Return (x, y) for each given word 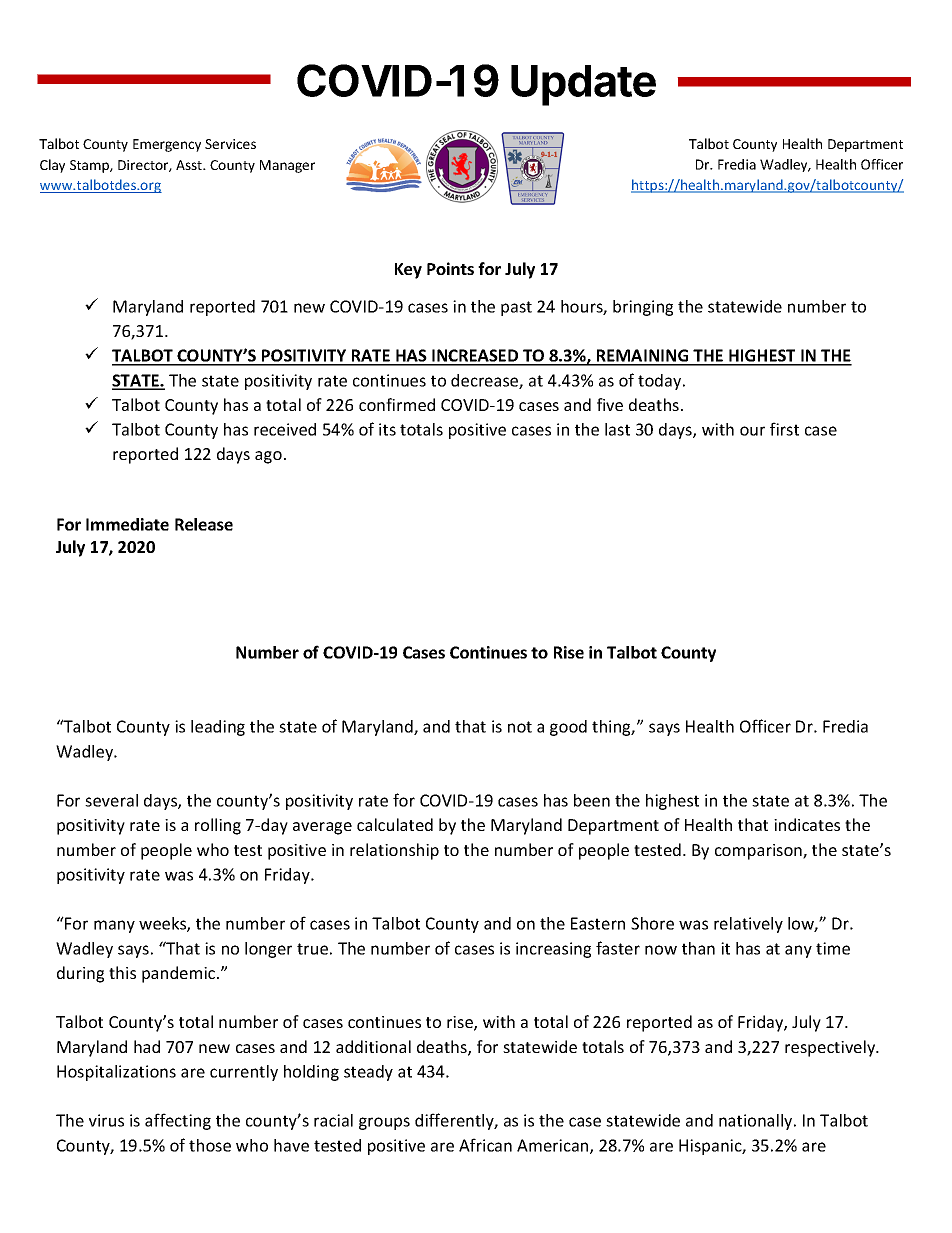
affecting (178, 1121)
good (568, 728)
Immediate (127, 524)
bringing (643, 308)
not (520, 727)
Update (583, 85)
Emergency (167, 145)
